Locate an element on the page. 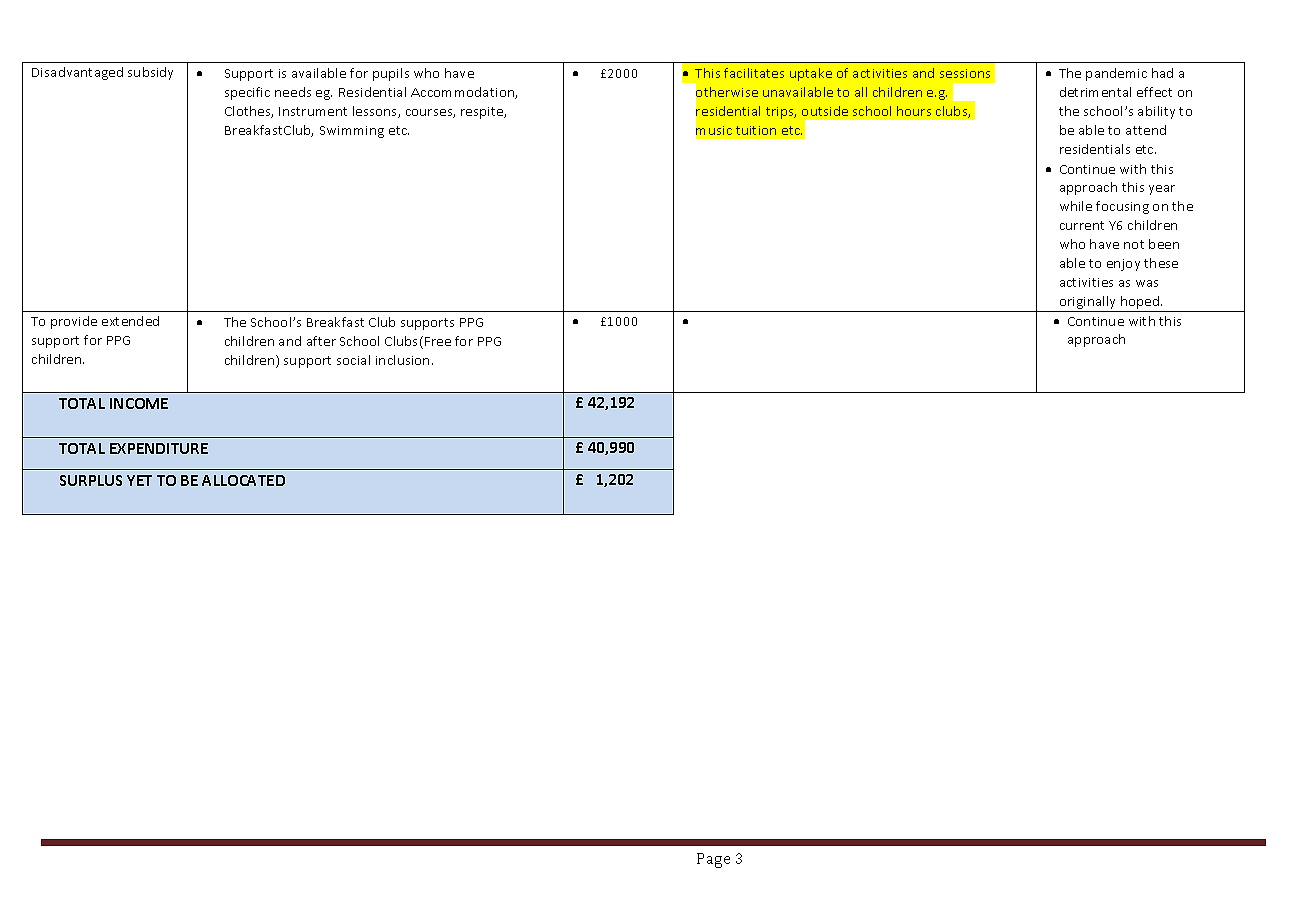 This page has height=924, width=1307. originally is located at coordinates (1088, 304).
